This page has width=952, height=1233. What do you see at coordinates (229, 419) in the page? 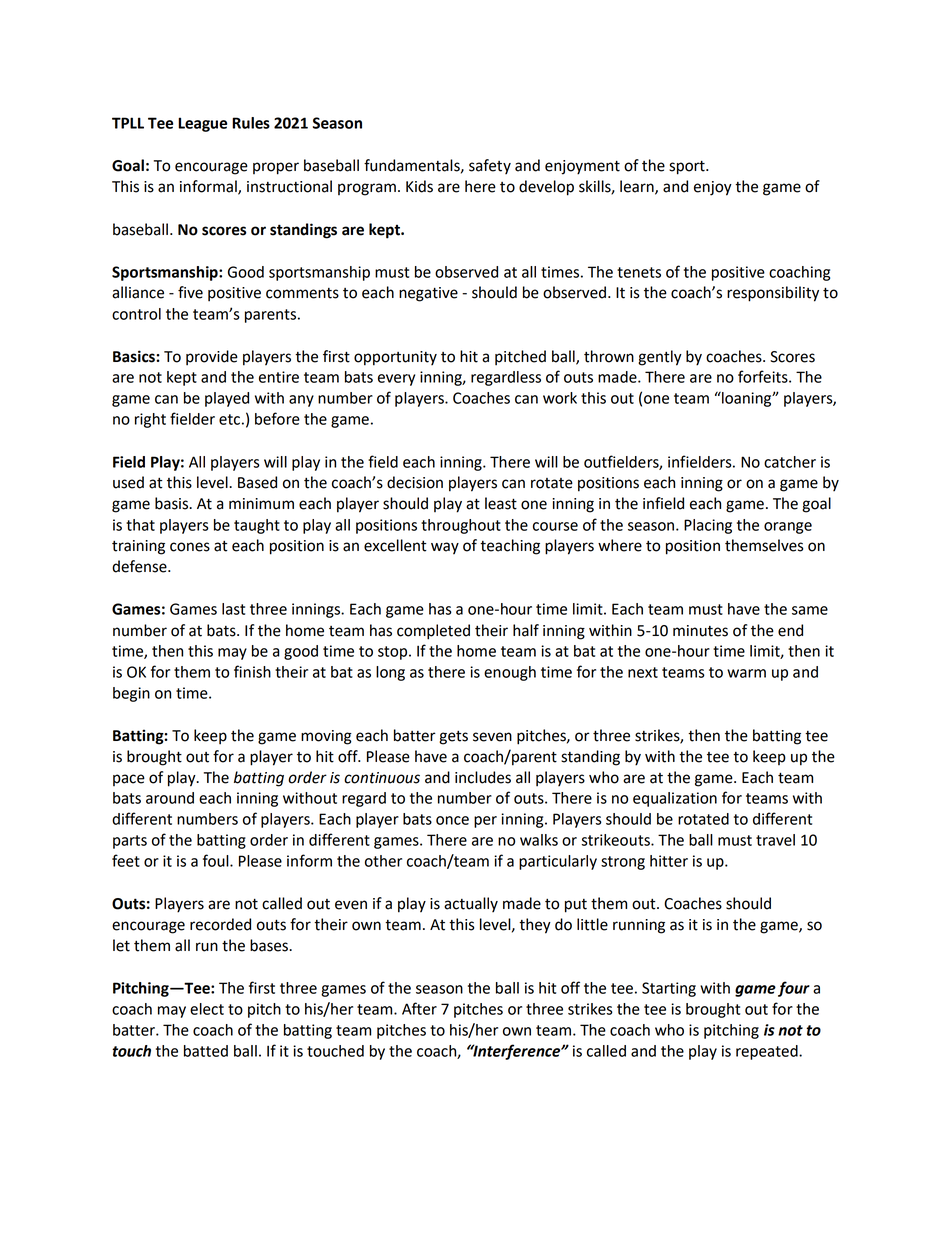
I see `etc` at bounding box center [229, 419].
